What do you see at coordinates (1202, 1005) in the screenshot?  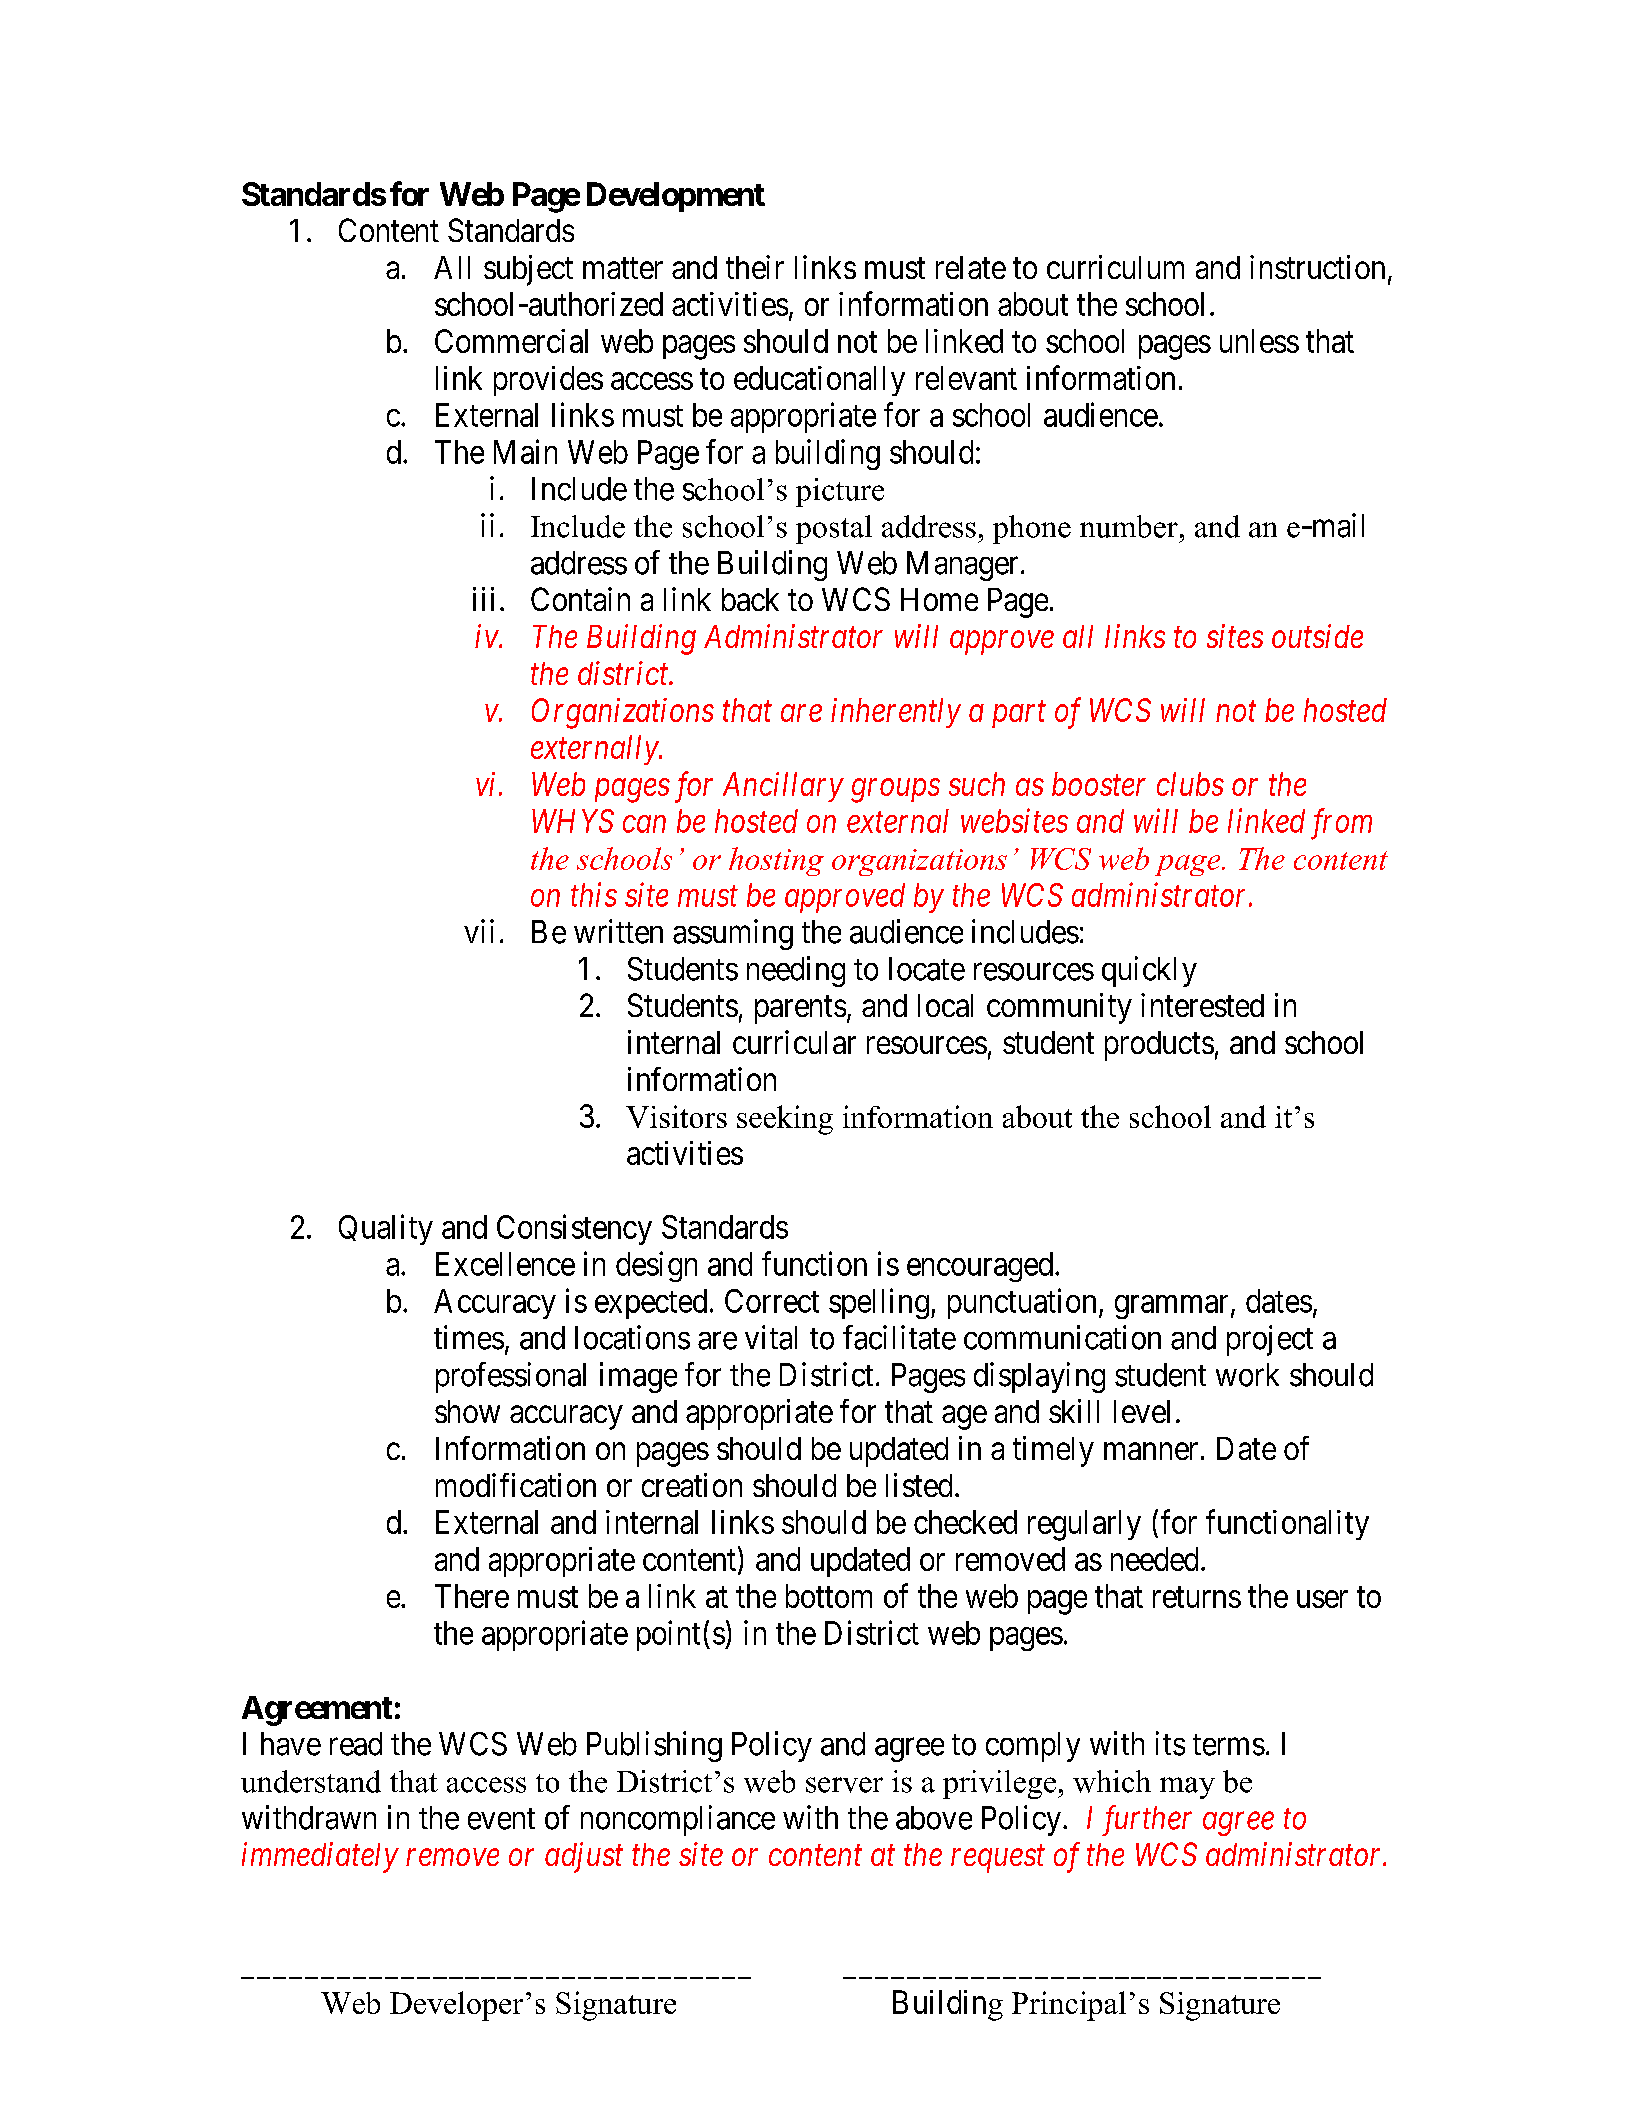 I see `interested` at bounding box center [1202, 1005].
